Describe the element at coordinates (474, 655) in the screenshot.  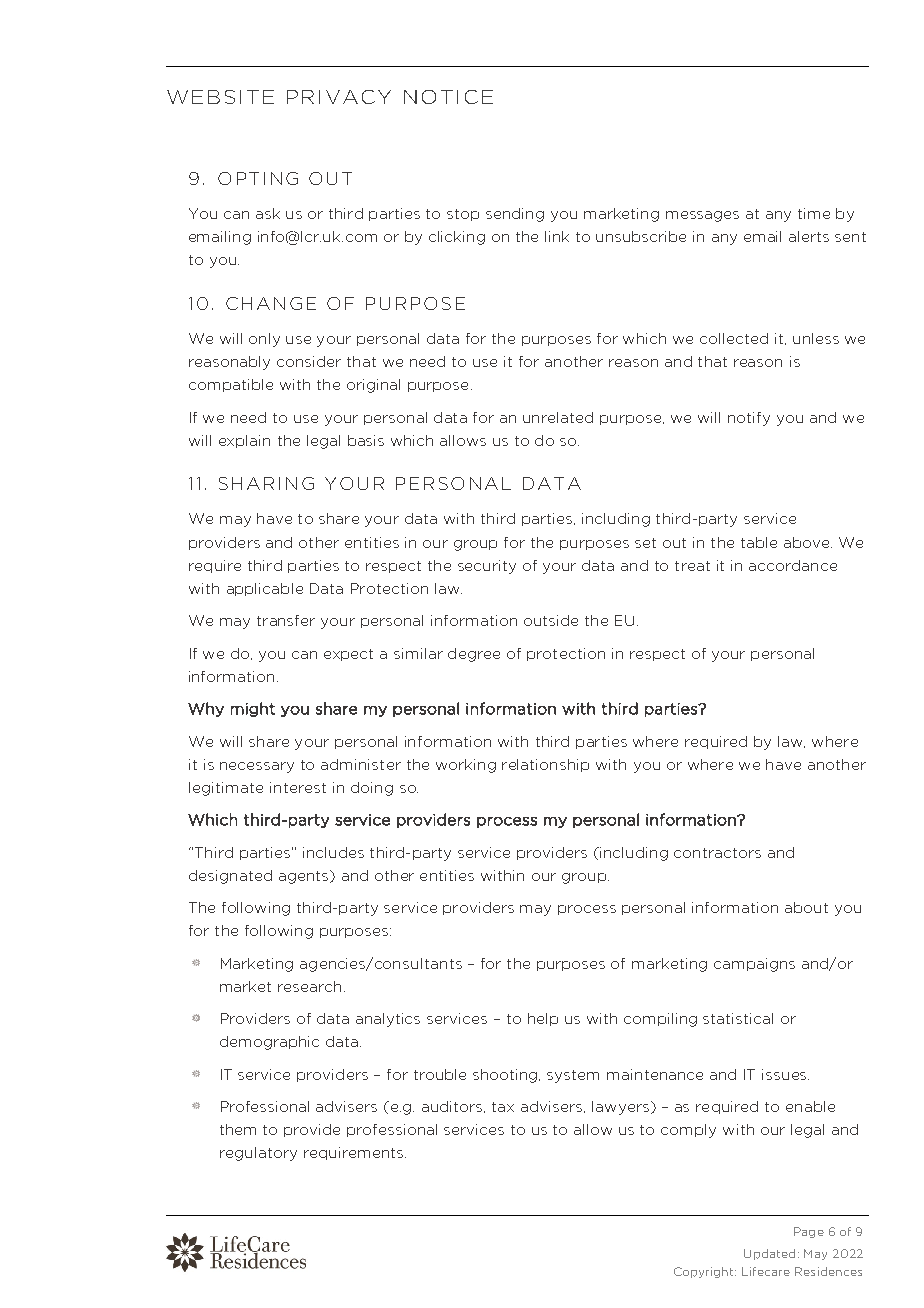
I see `degree` at that location.
